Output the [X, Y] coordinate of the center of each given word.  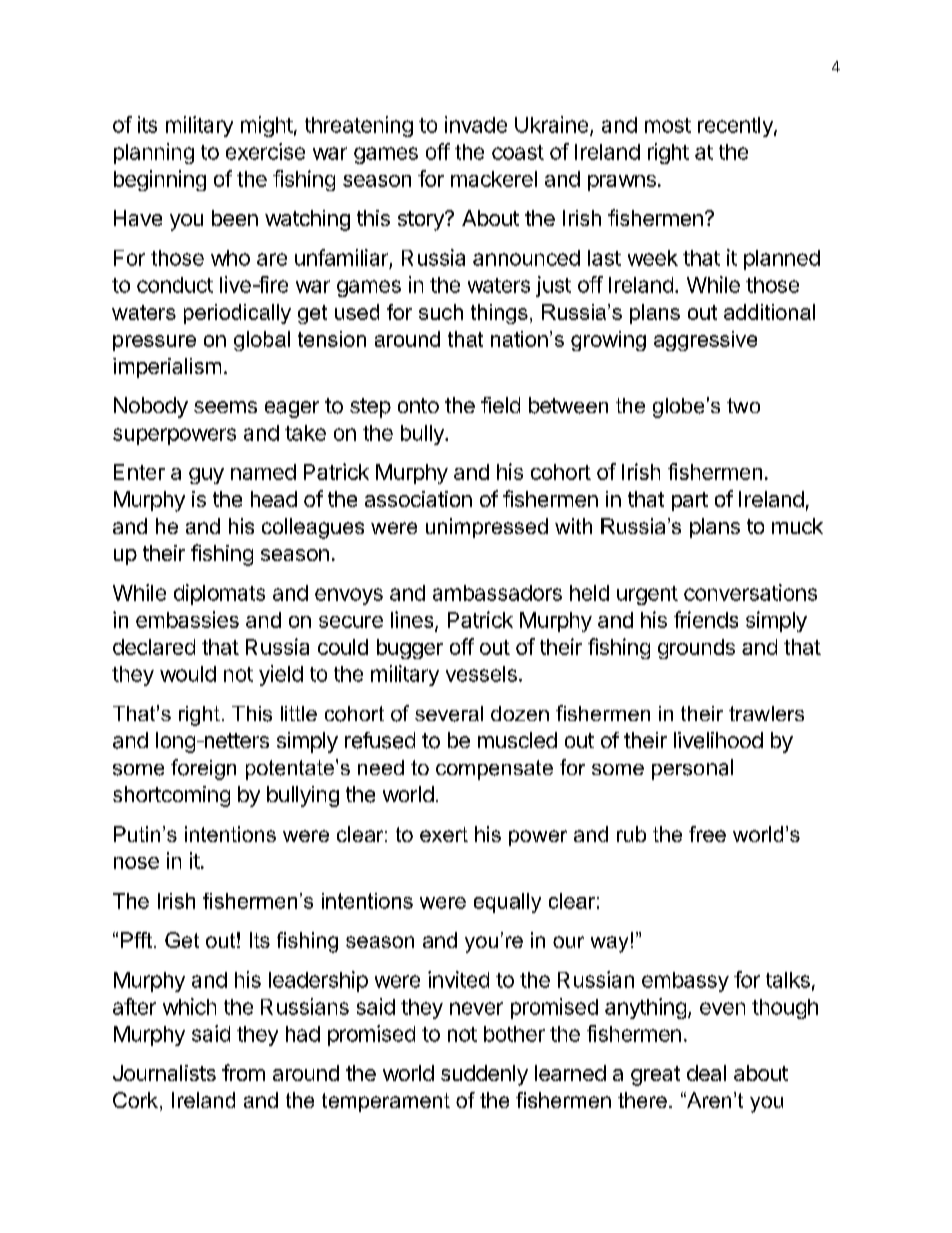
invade [476, 124]
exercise [265, 151]
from [243, 1072]
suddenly [484, 1075]
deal [706, 1073]
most [668, 125]
